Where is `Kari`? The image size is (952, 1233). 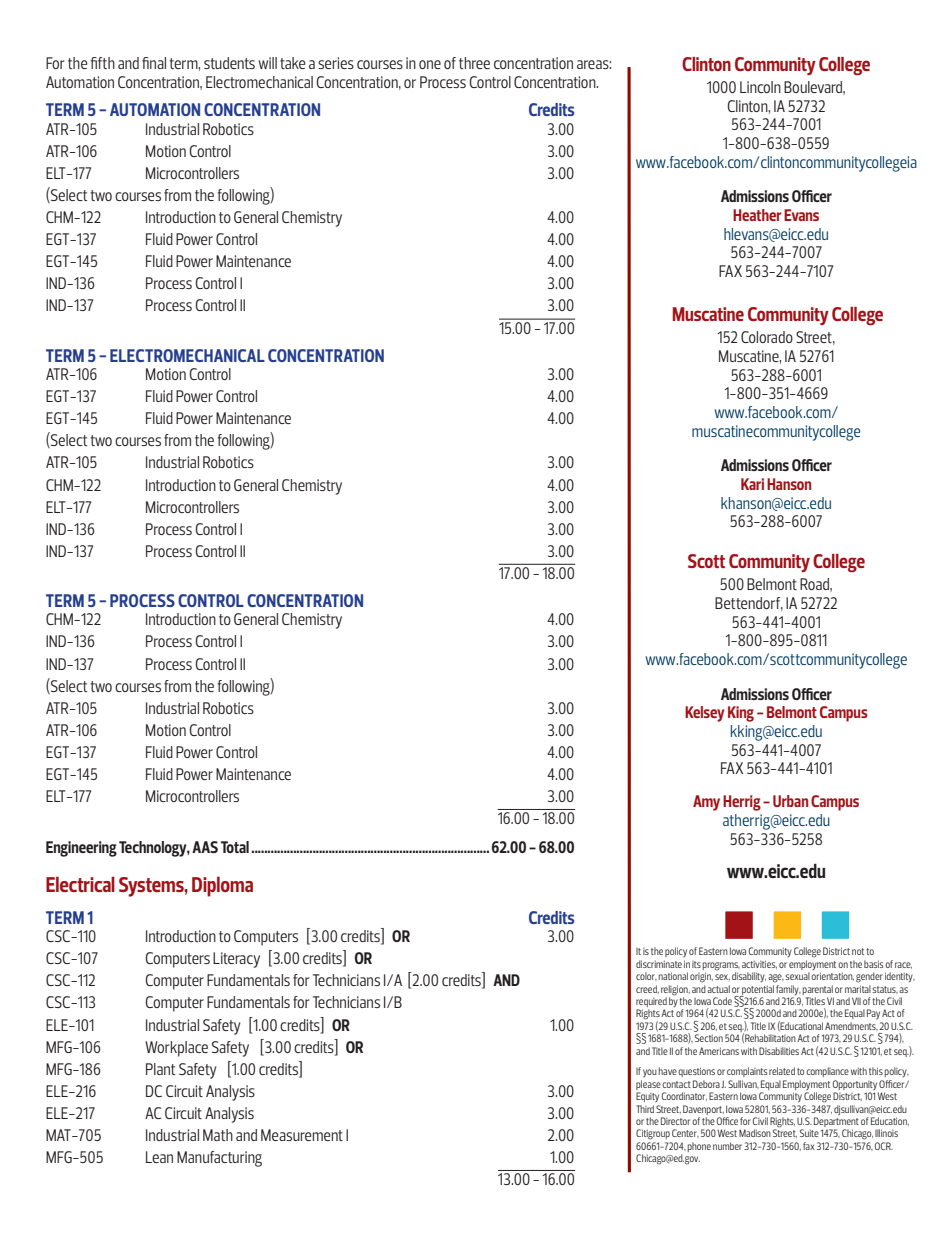
Kari is located at coordinates (752, 484).
